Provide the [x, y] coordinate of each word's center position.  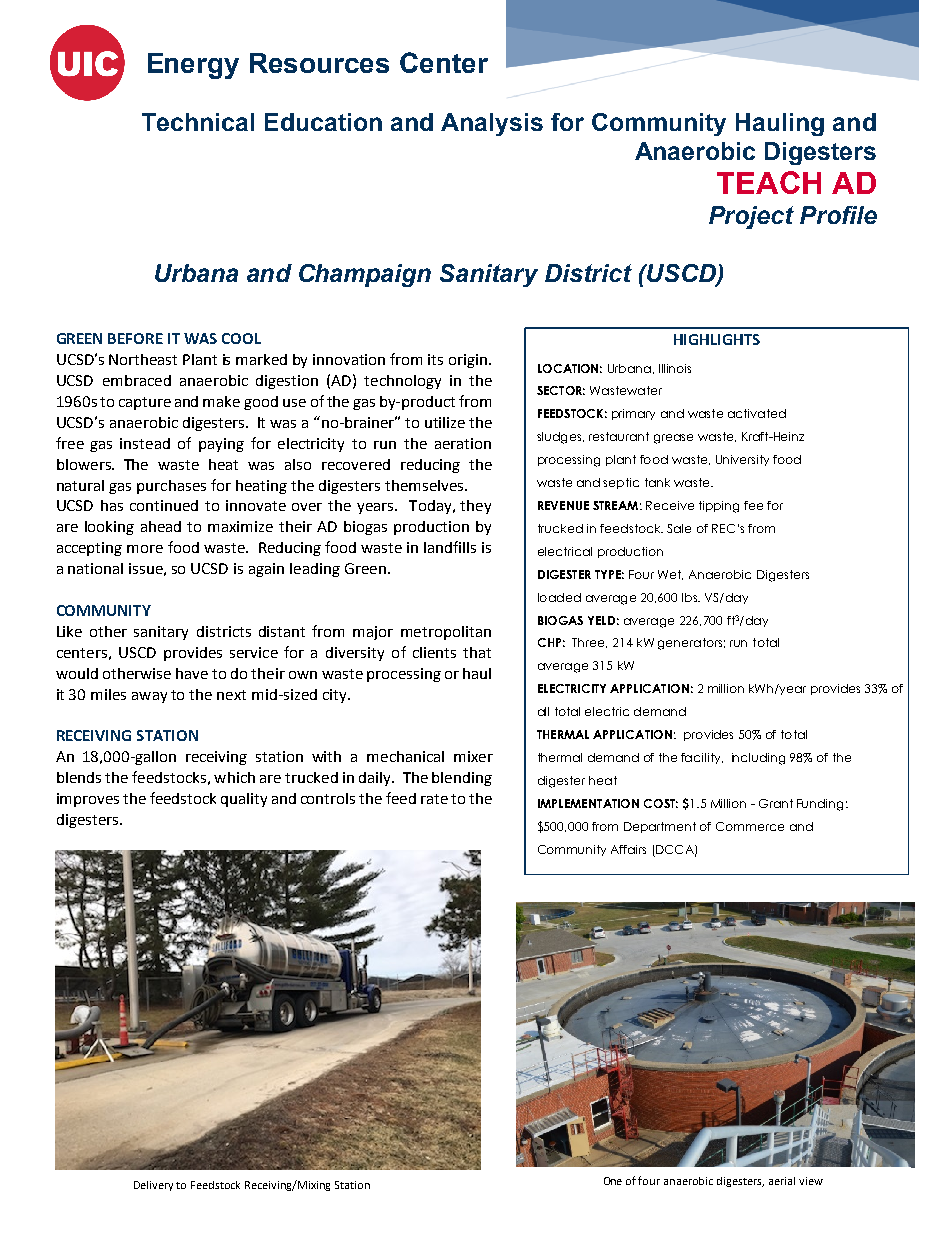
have [192, 673]
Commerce [750, 826]
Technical [198, 122]
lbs [690, 597]
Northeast [143, 359]
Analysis [492, 124]
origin [468, 361]
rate [434, 799]
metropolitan [446, 633]
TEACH [769, 182]
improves [88, 800]
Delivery [153, 1186]
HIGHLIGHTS [717, 339]
